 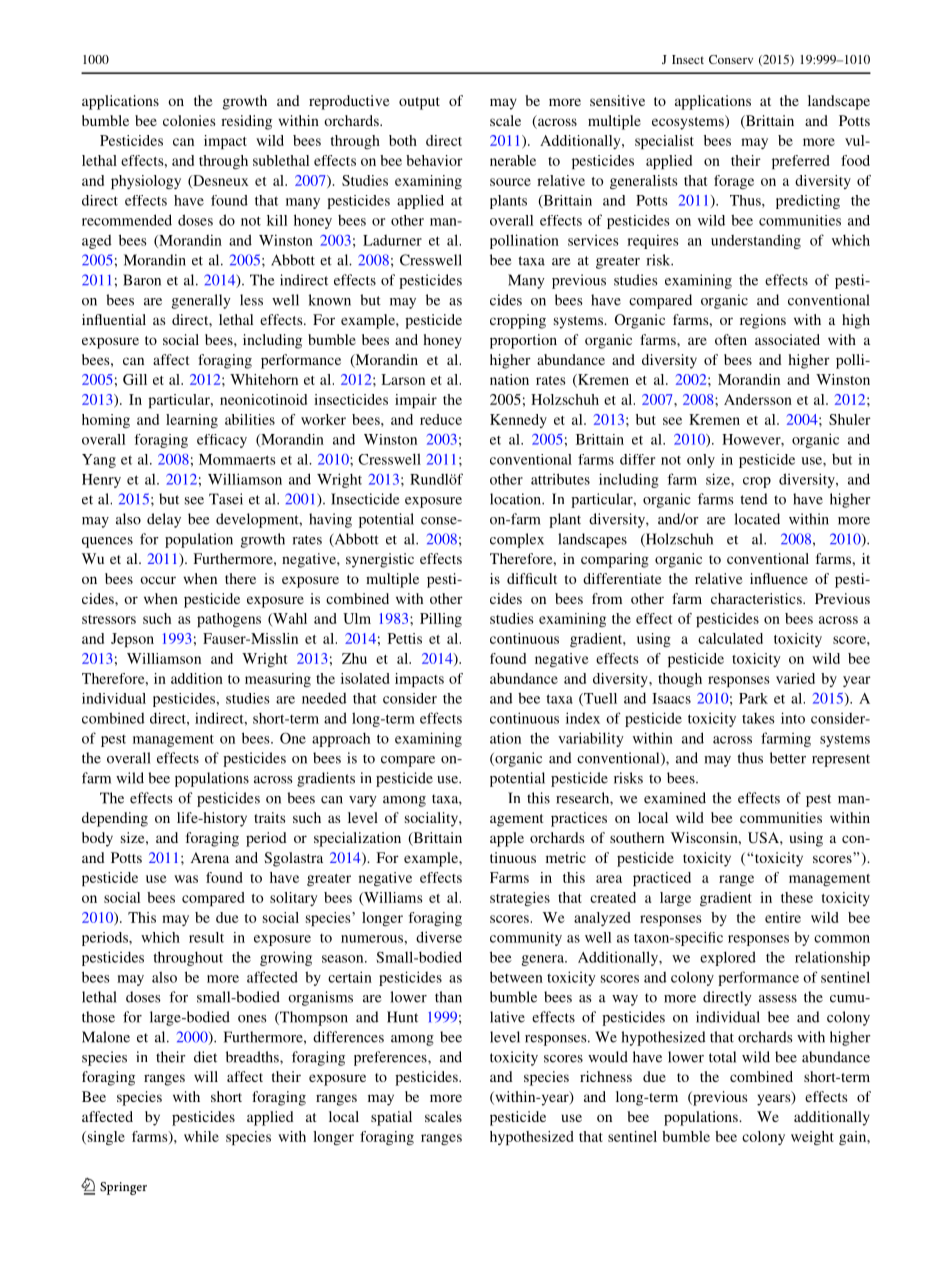 I want to click on apple, so click(x=507, y=839).
